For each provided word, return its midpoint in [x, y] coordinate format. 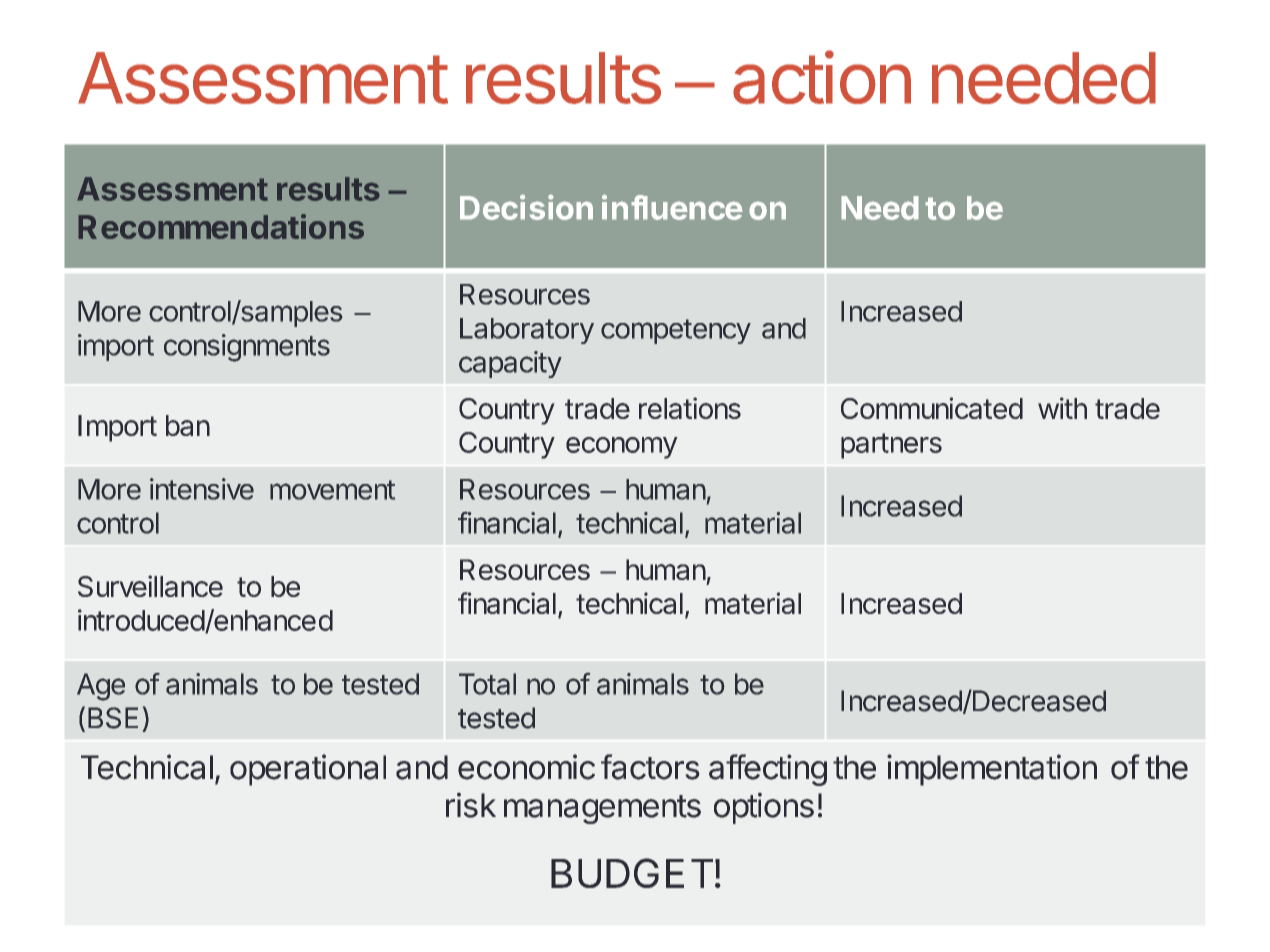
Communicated [932, 408]
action [822, 77]
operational [308, 770]
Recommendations [221, 226]
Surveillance [150, 586]
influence [672, 207]
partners [891, 446]
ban [188, 425]
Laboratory [527, 331]
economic [526, 767]
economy [622, 448]
